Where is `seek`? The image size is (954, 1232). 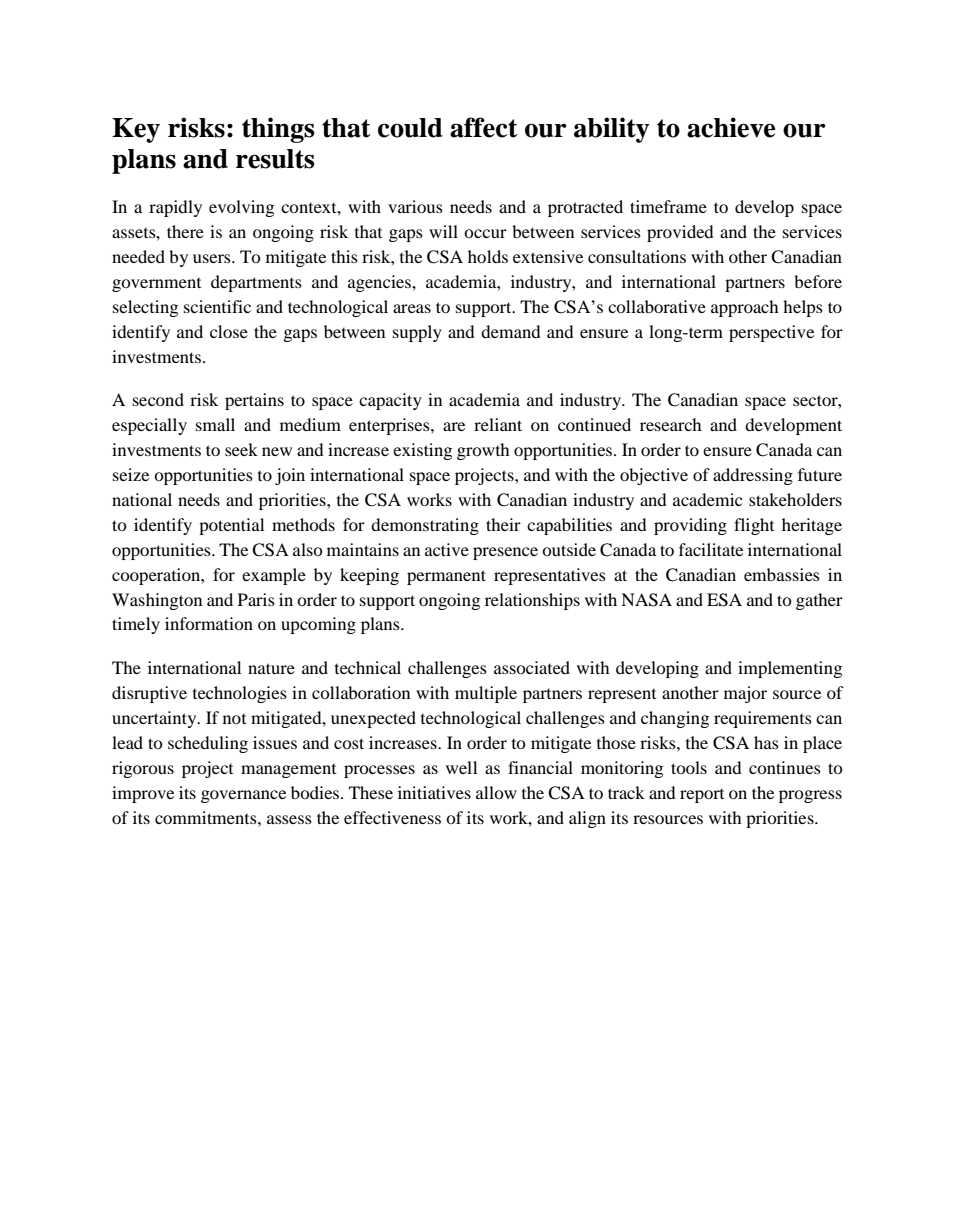
seek is located at coordinates (241, 449).
